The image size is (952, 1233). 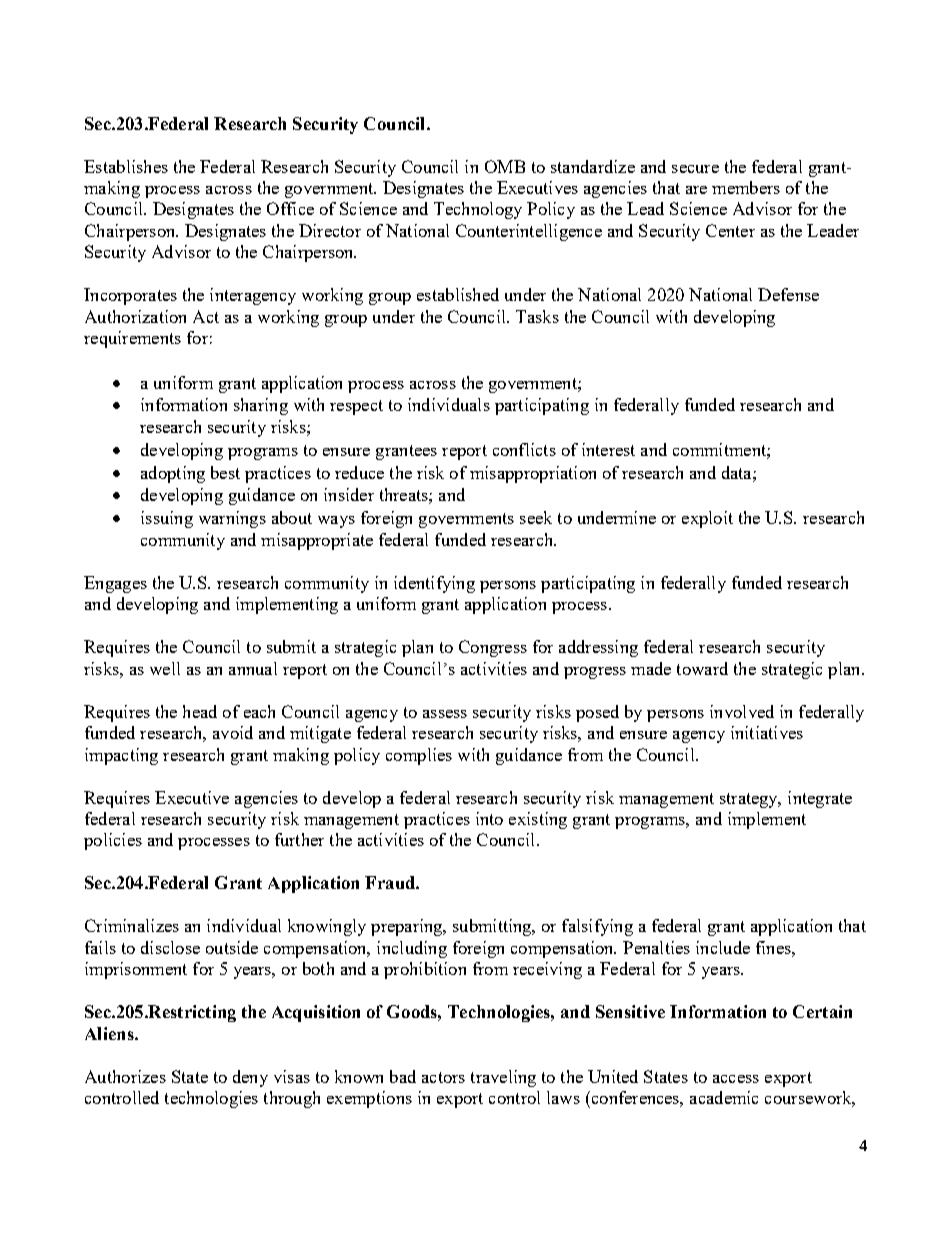 What do you see at coordinates (121, 756) in the page?
I see `impacting` at bounding box center [121, 756].
